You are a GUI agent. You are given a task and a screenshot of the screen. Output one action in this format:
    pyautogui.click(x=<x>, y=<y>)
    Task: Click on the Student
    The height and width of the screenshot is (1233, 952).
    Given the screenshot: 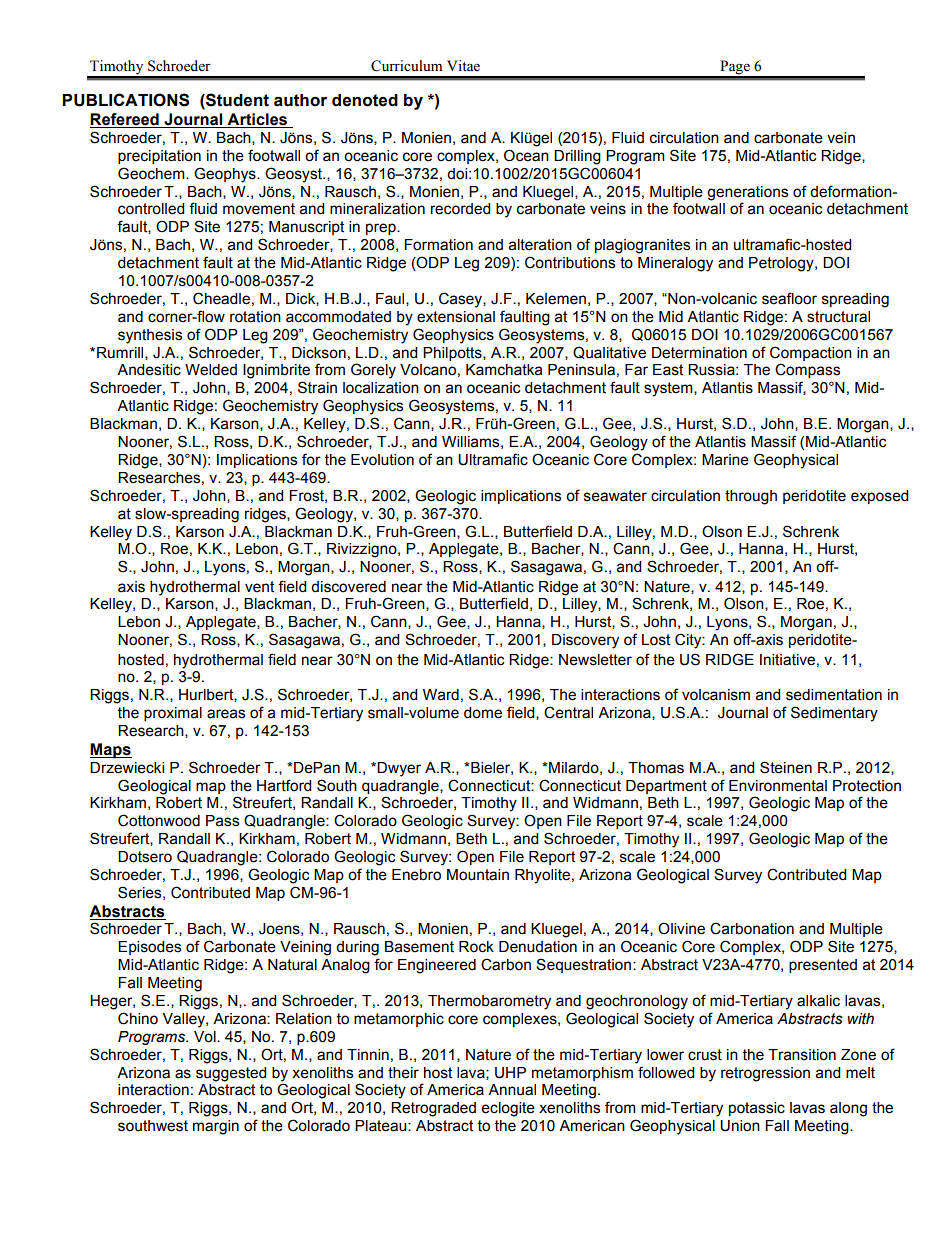 What is the action you would take?
    pyautogui.click(x=236, y=100)
